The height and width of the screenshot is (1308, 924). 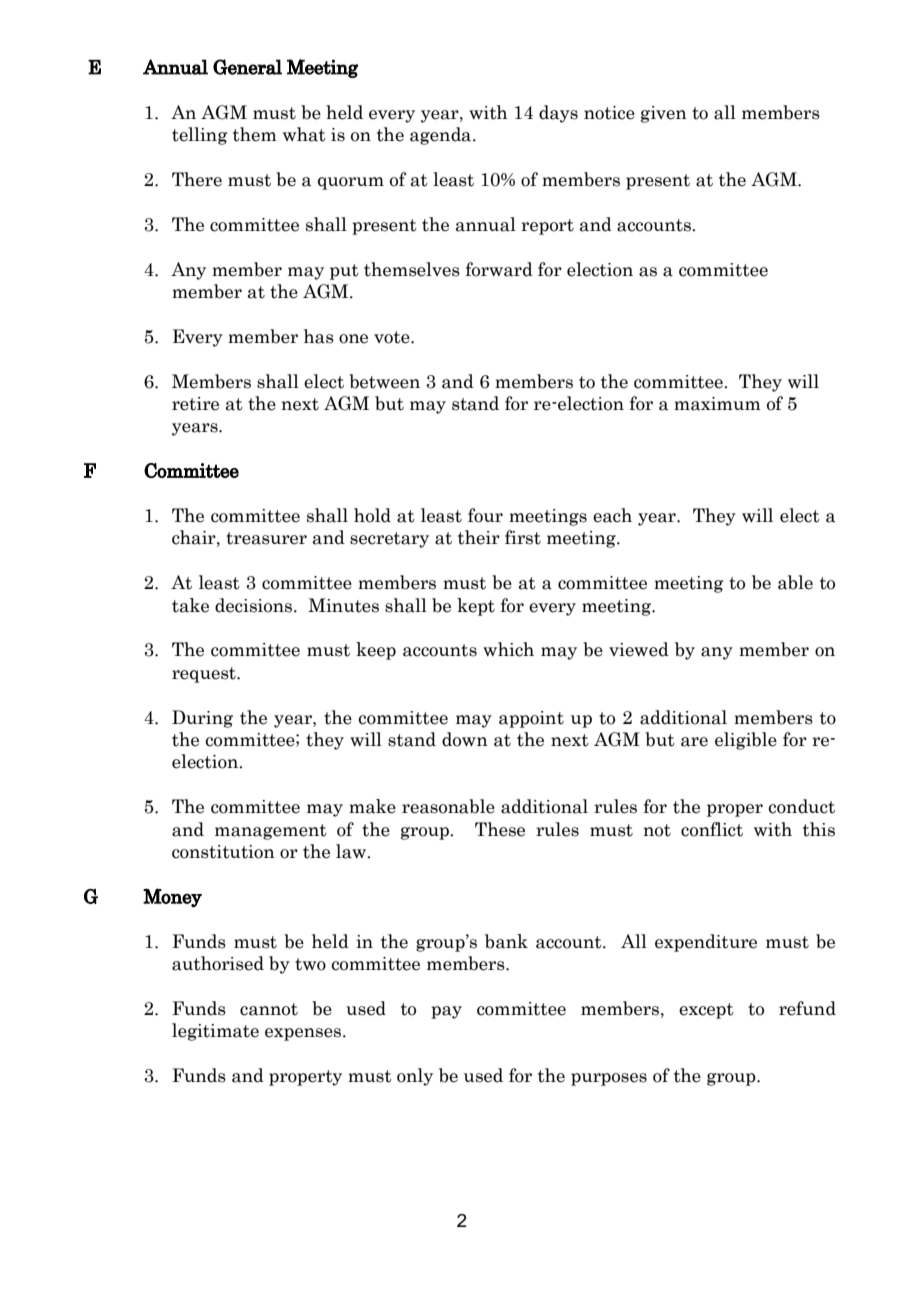 What do you see at coordinates (746, 741) in the screenshot?
I see `eligible` at bounding box center [746, 741].
